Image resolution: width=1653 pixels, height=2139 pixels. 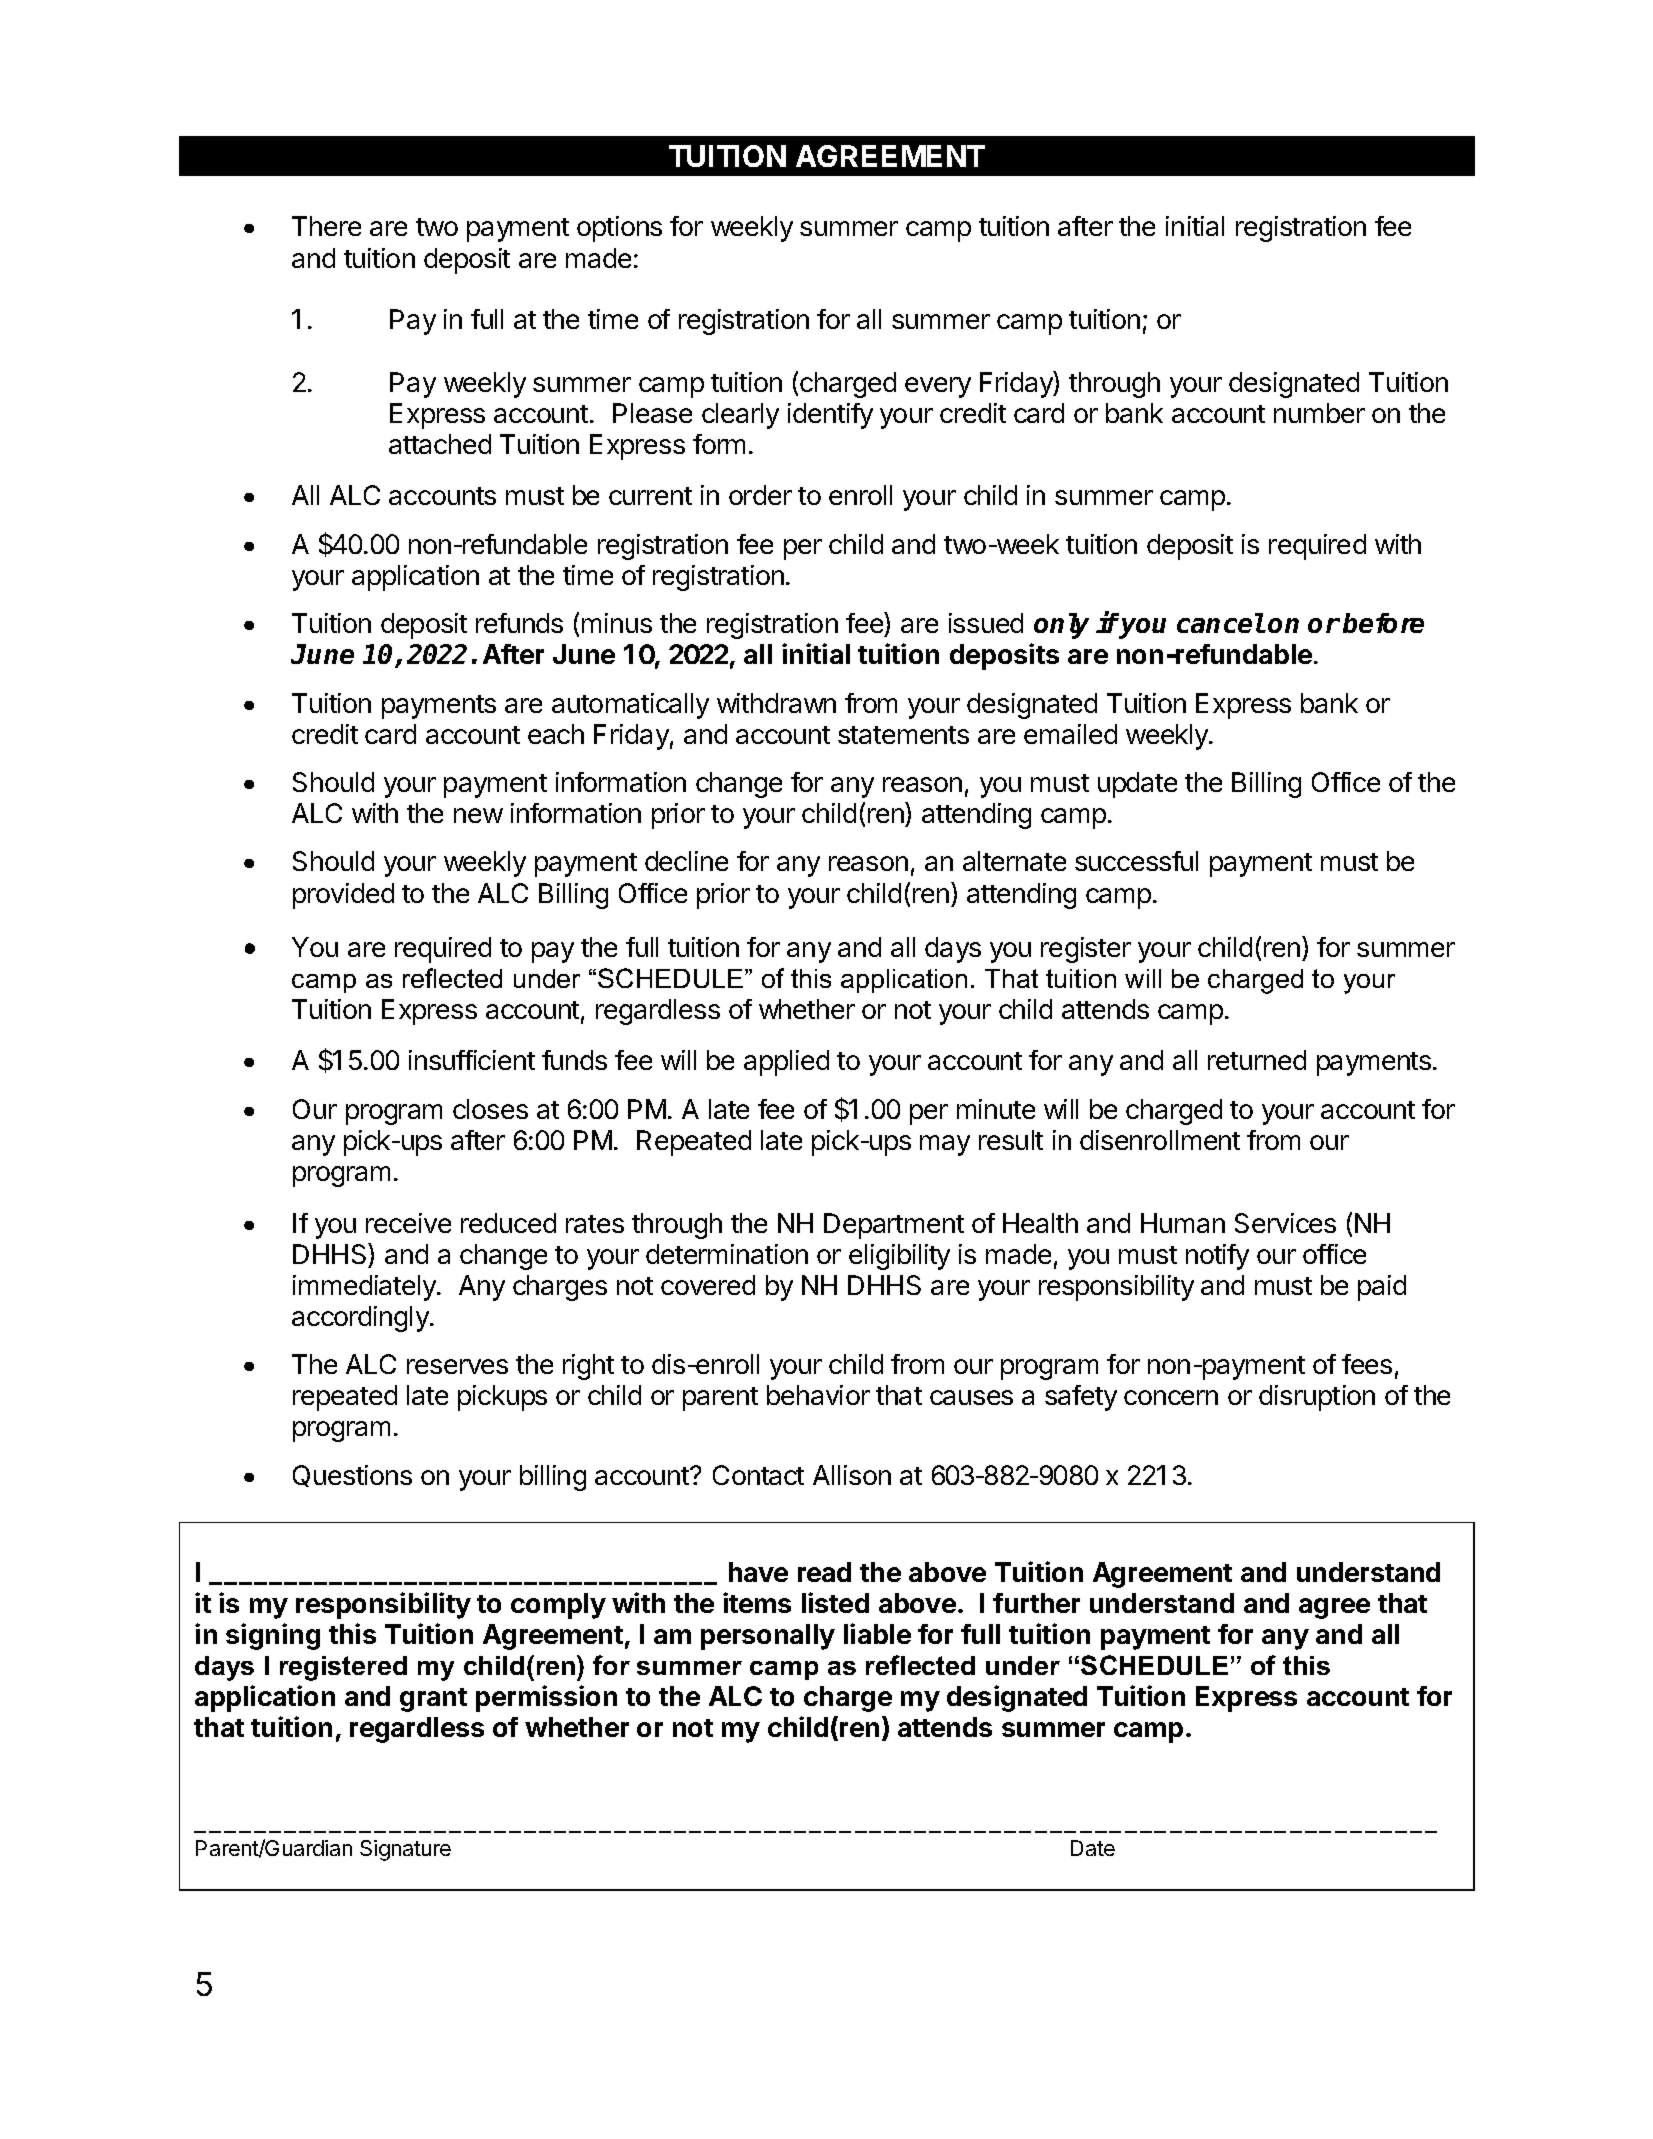 I want to click on applied, so click(x=786, y=1063).
